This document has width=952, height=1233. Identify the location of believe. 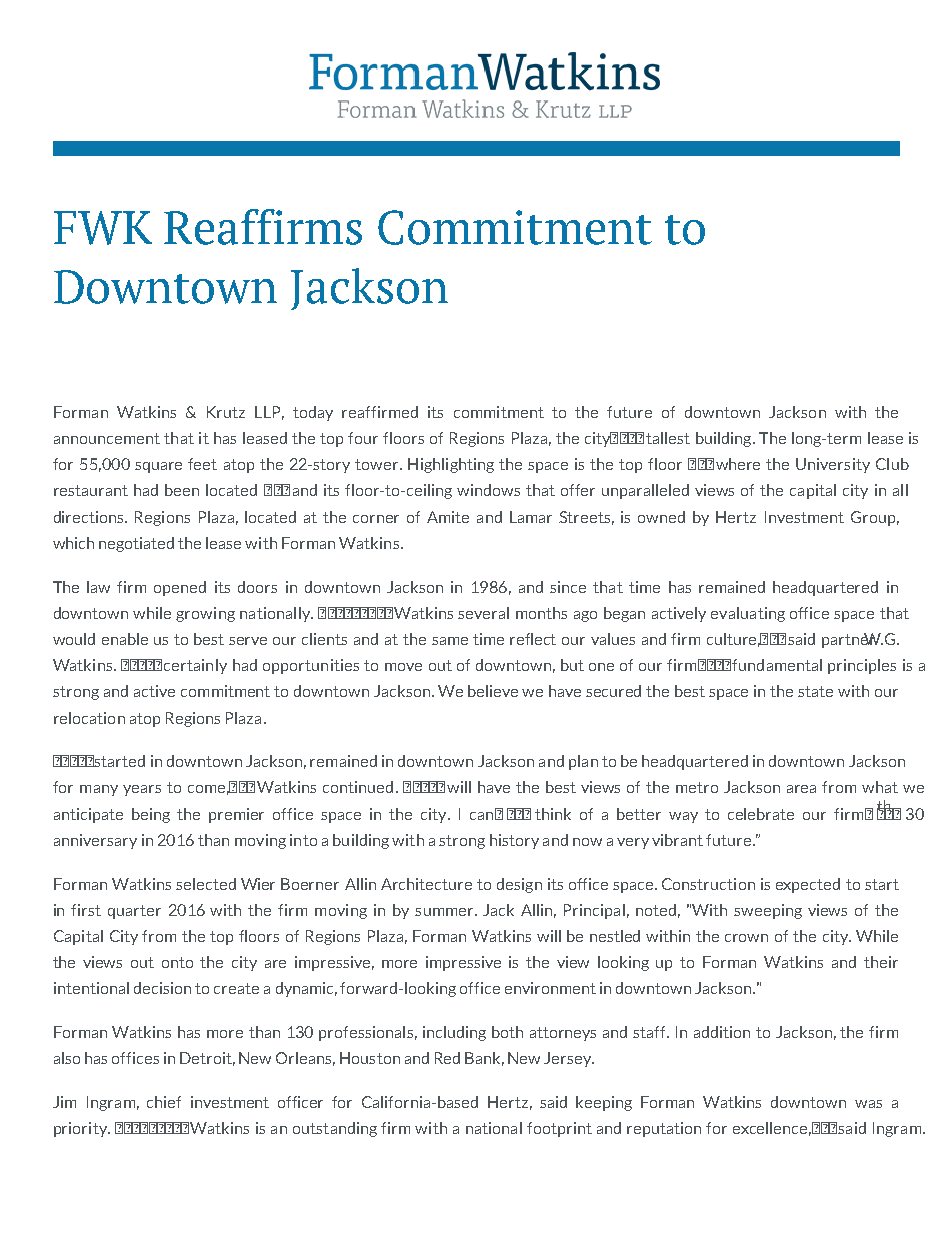
(493, 691).
